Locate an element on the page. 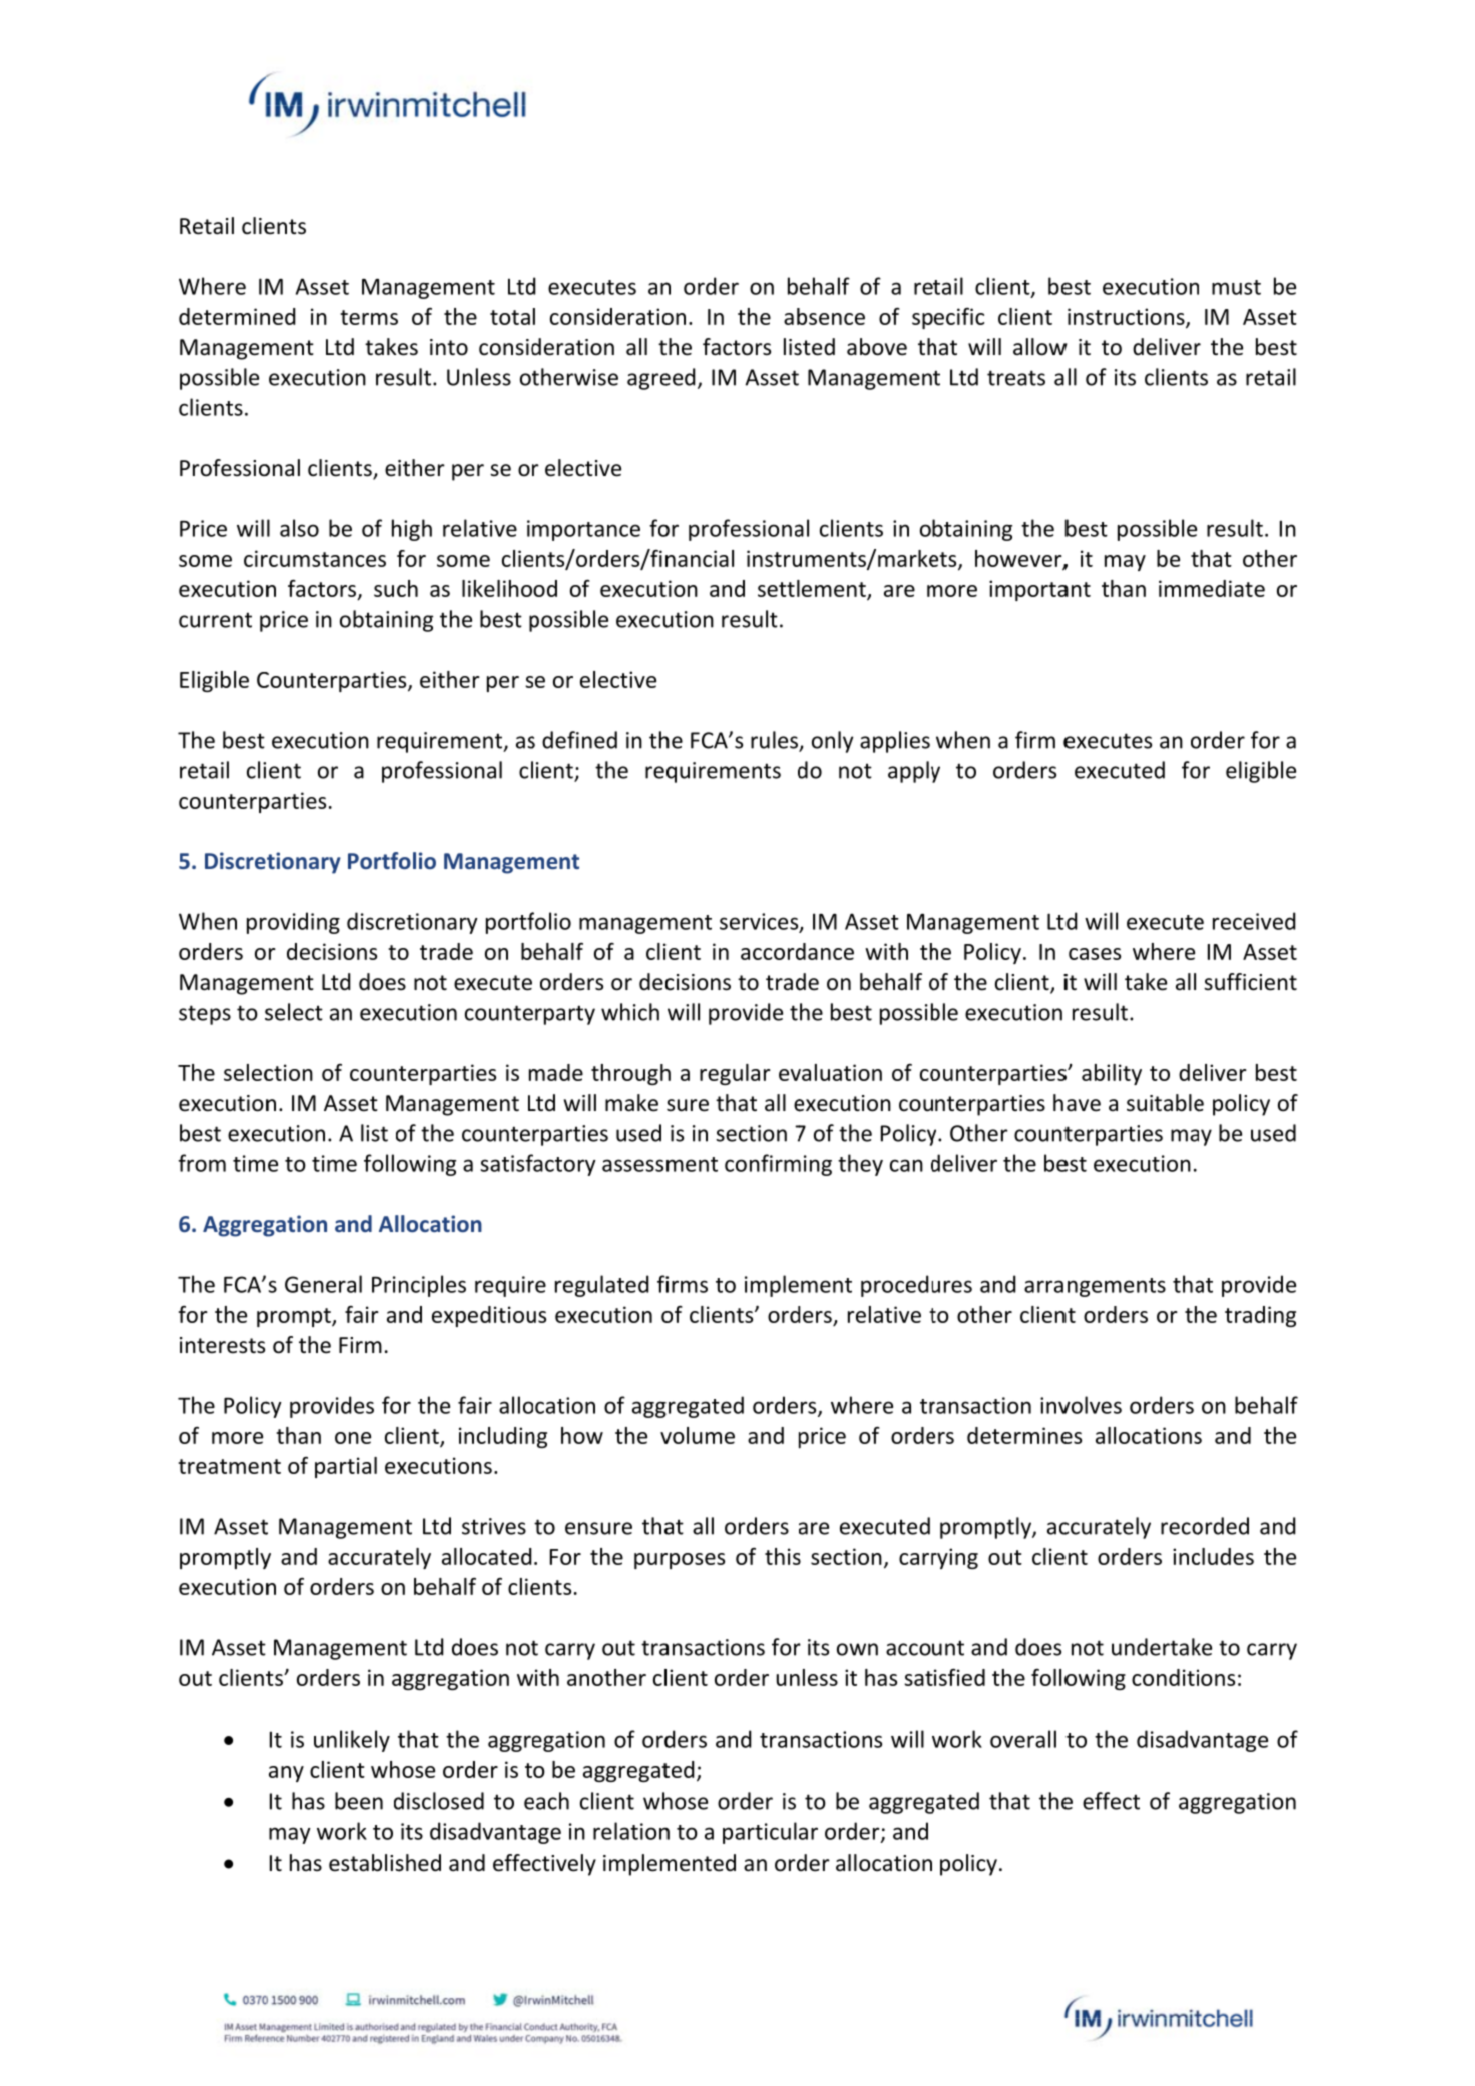  above is located at coordinates (877, 347).
